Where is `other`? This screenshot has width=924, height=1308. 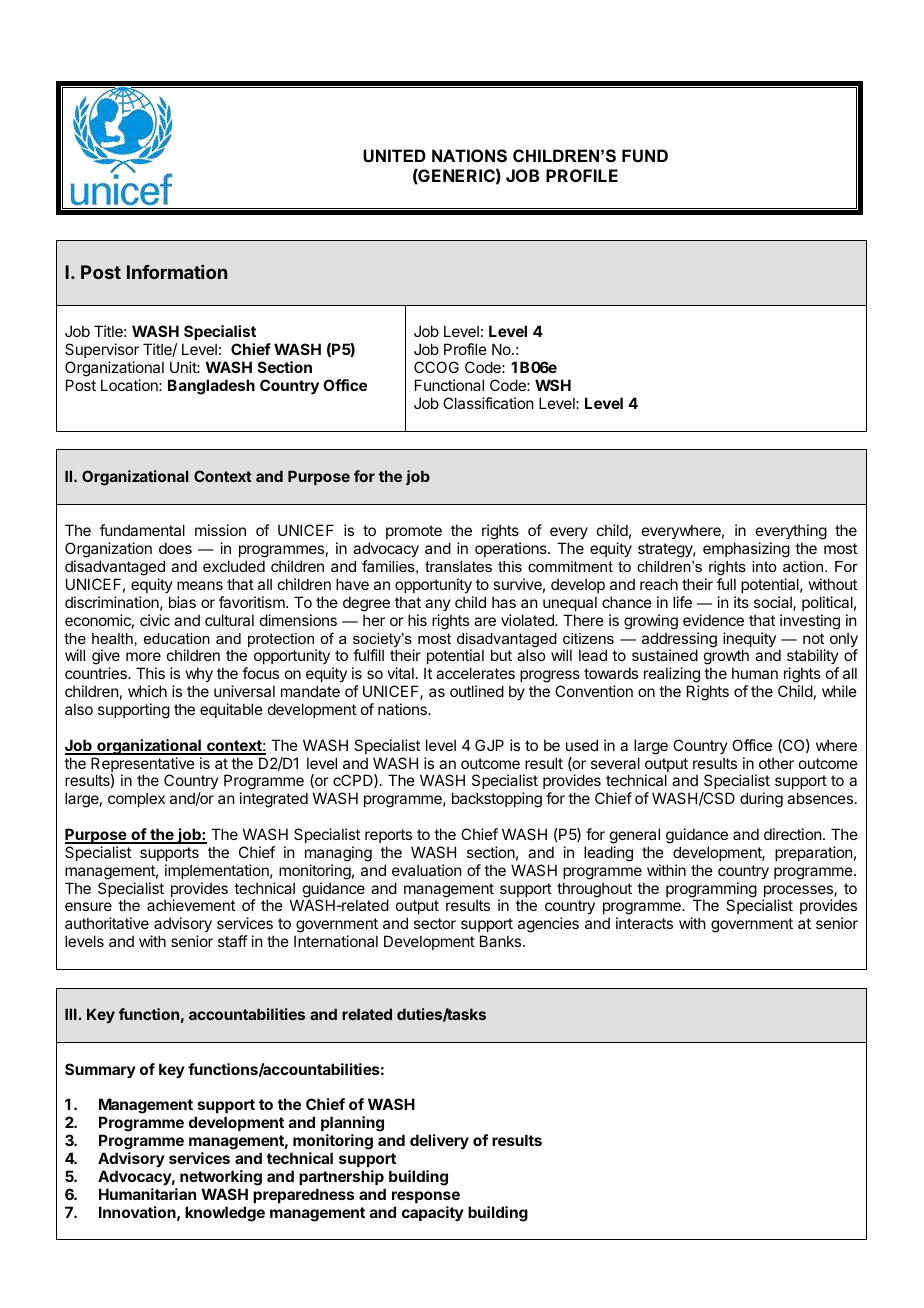 other is located at coordinates (776, 763).
